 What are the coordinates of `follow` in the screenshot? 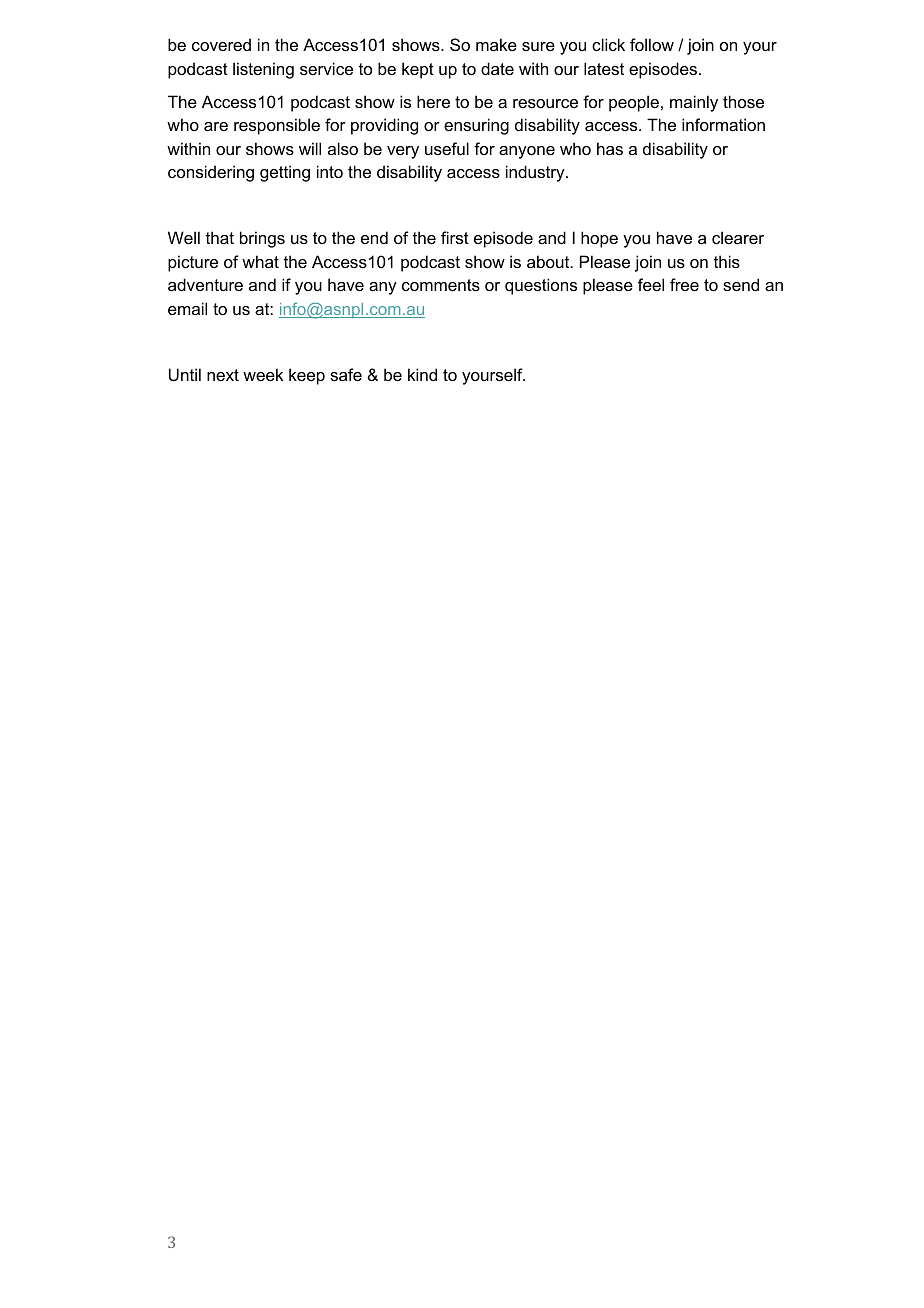 It's located at (652, 44).
